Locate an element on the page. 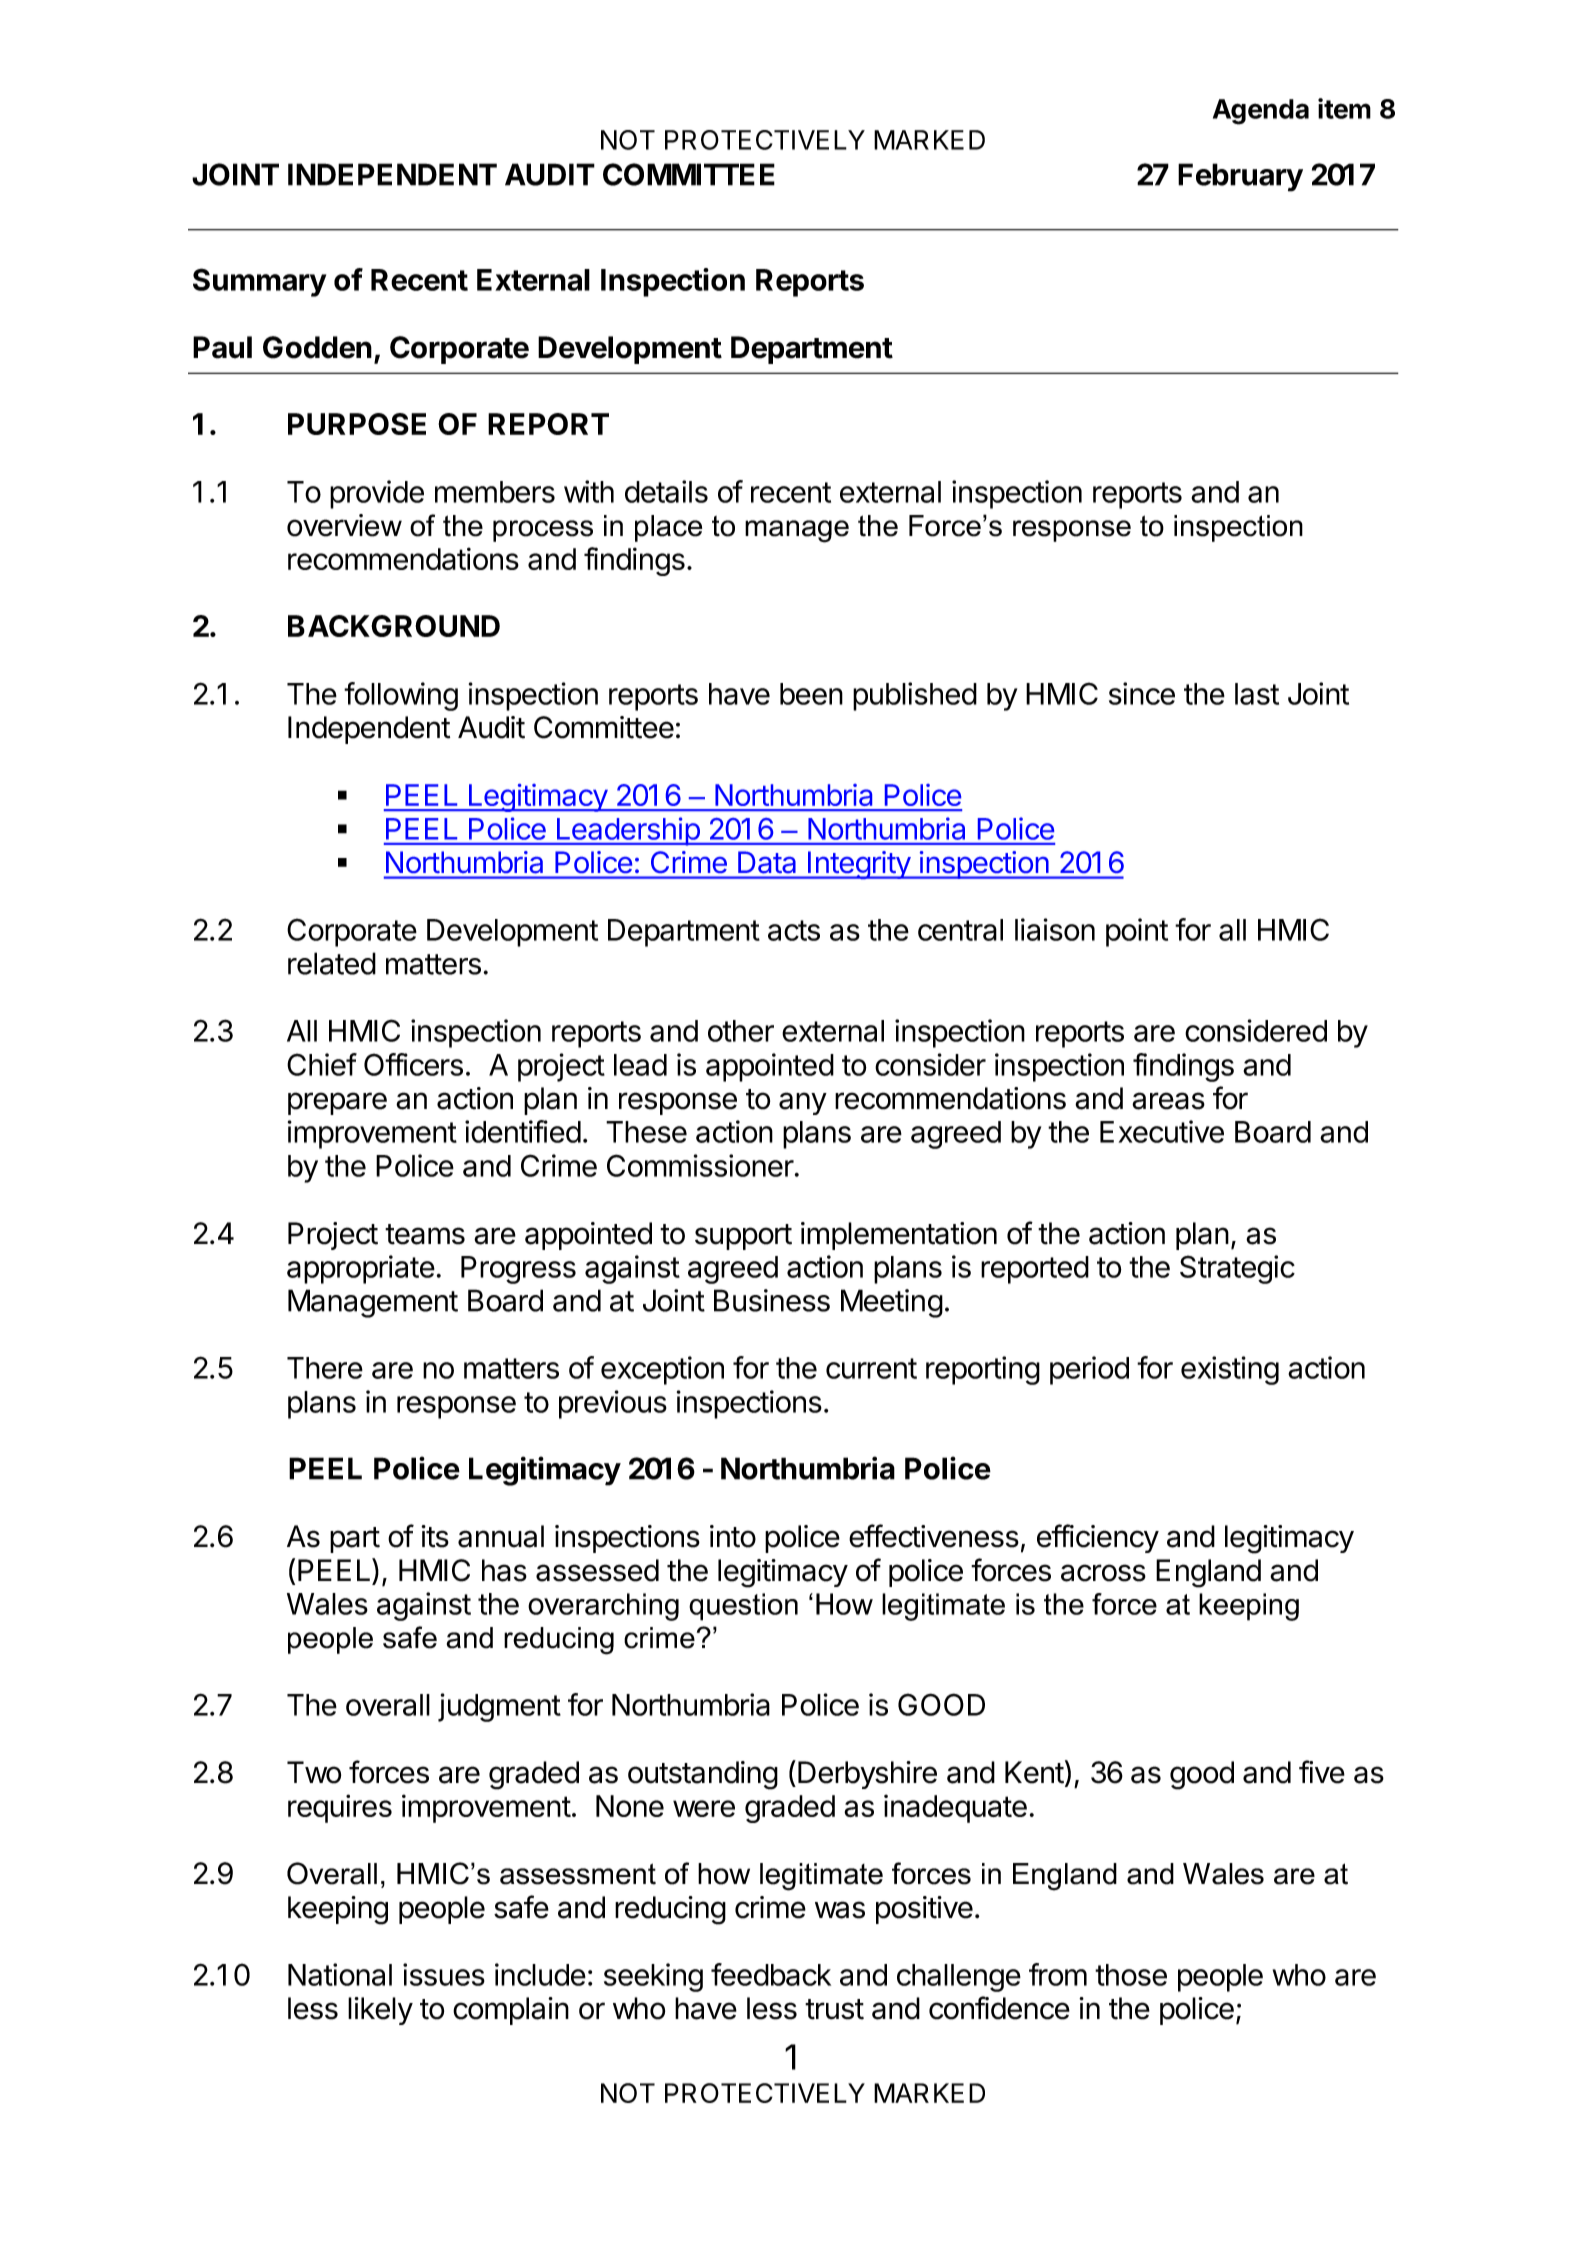 Image resolution: width=1586 pixels, height=2243 pixels. areas is located at coordinates (1168, 1101).
